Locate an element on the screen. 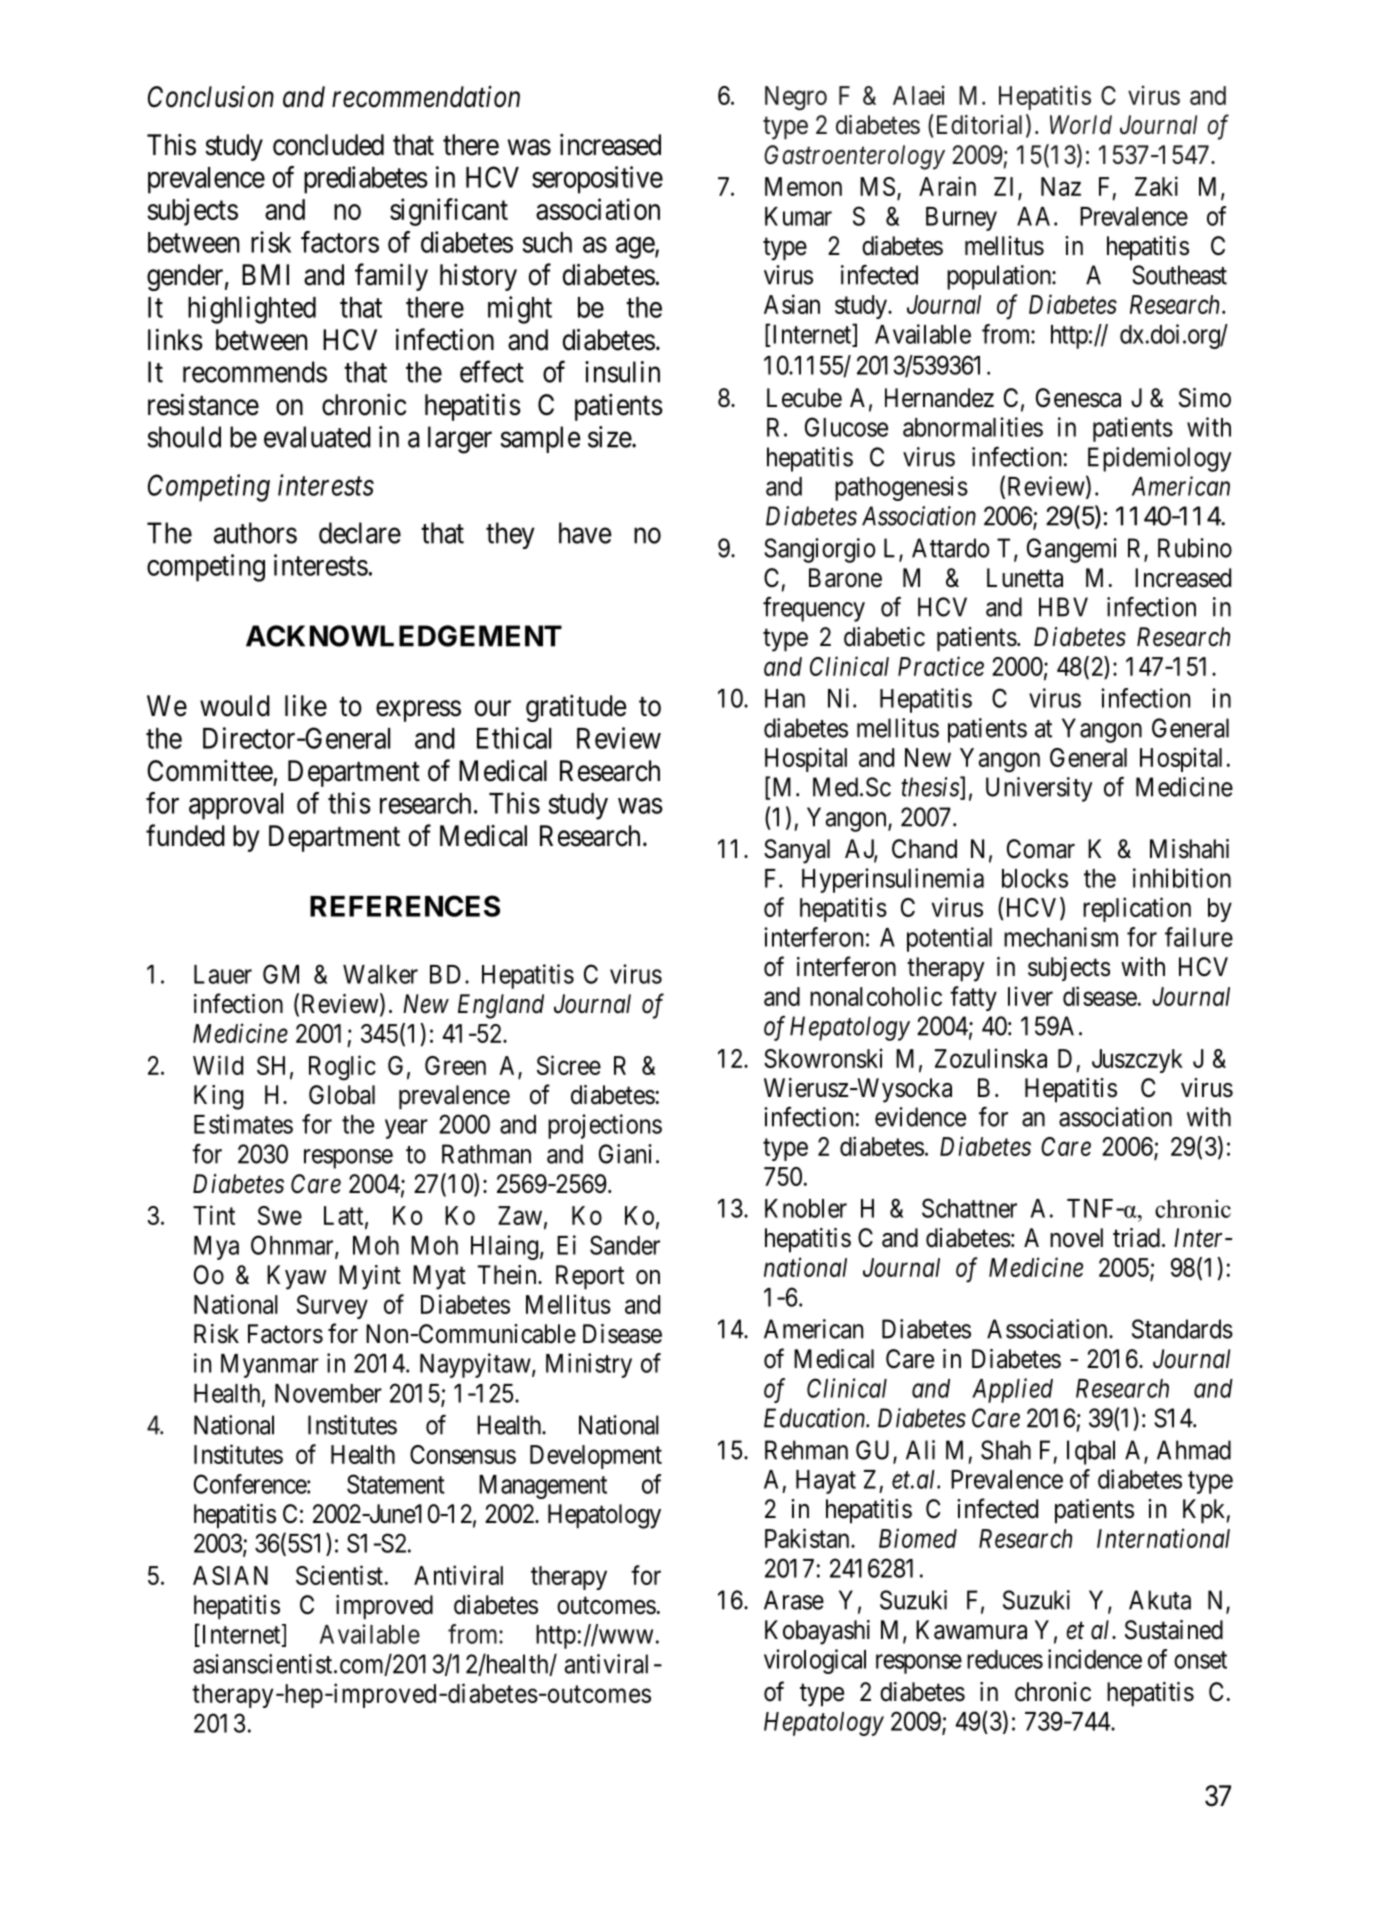  like is located at coordinates (306, 706).
